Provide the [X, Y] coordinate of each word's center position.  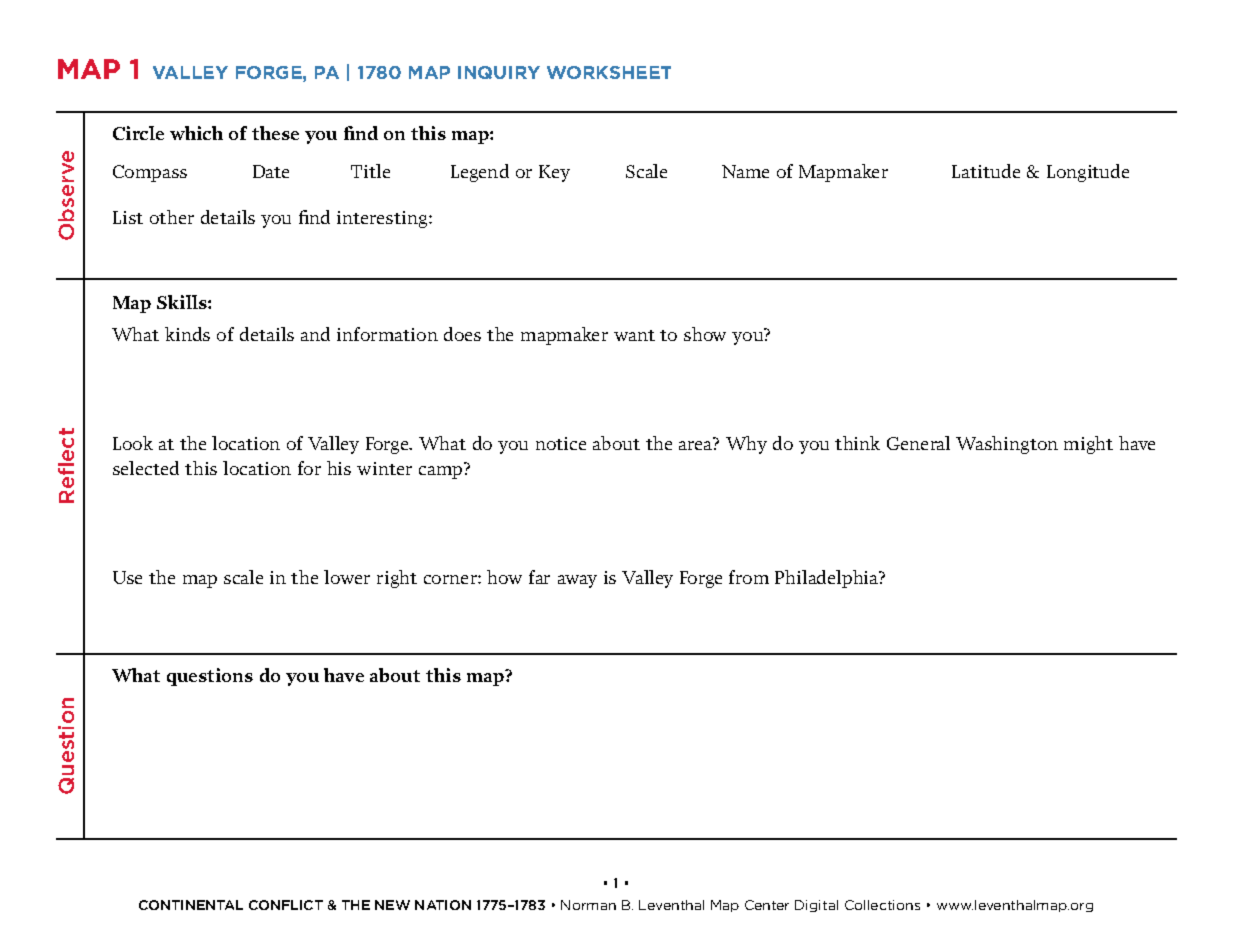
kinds [187, 334]
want [634, 335]
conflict [286, 905]
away [577, 581]
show [705, 334]
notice [561, 443]
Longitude [1088, 173]
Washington [1007, 445]
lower [347, 577]
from [749, 577]
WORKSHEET [609, 72]
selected [146, 468]
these [275, 133]
